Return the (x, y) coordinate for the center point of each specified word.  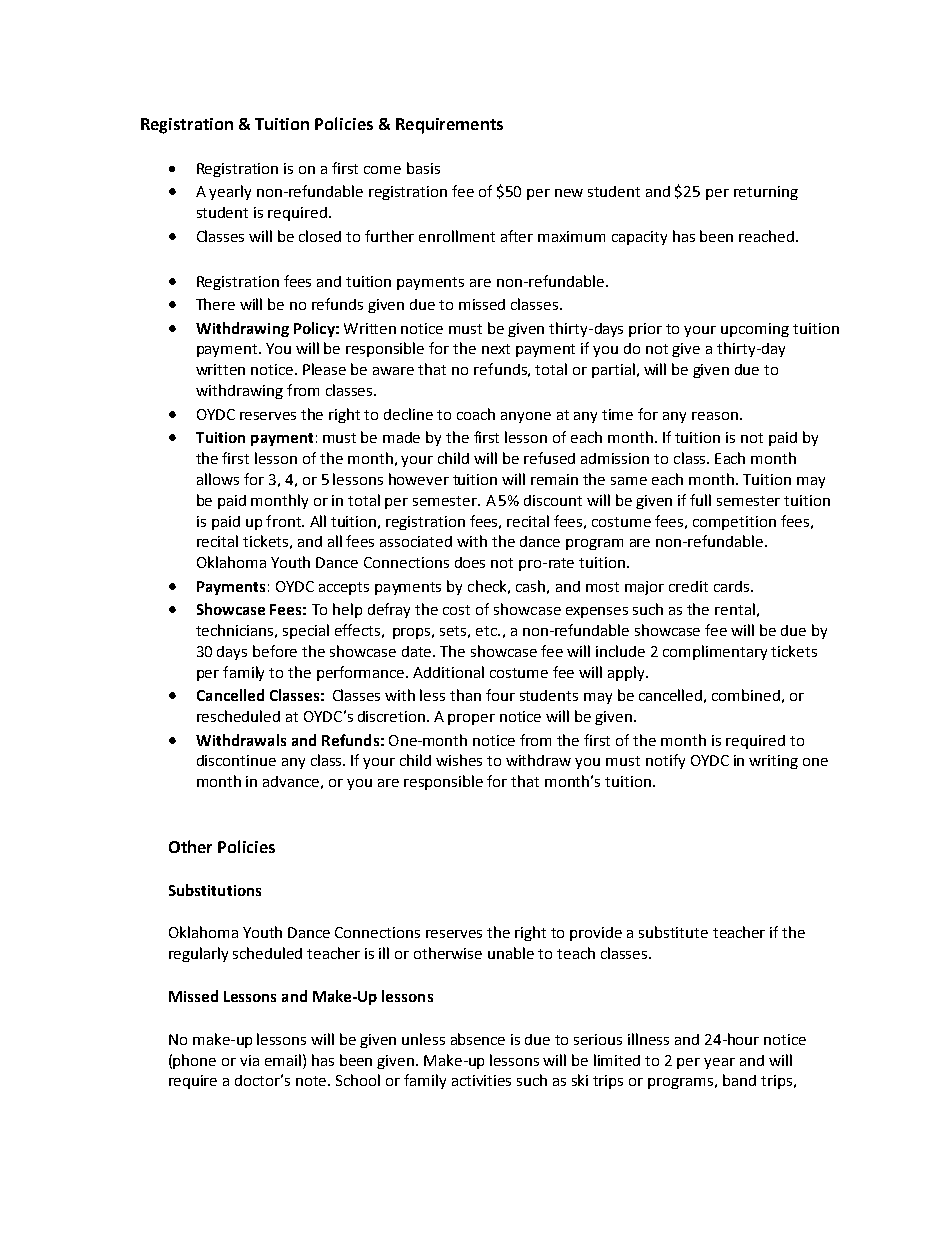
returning (766, 193)
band (739, 1080)
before (275, 651)
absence (478, 1039)
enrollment (457, 236)
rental (735, 609)
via (249, 1060)
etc (487, 631)
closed (320, 236)
